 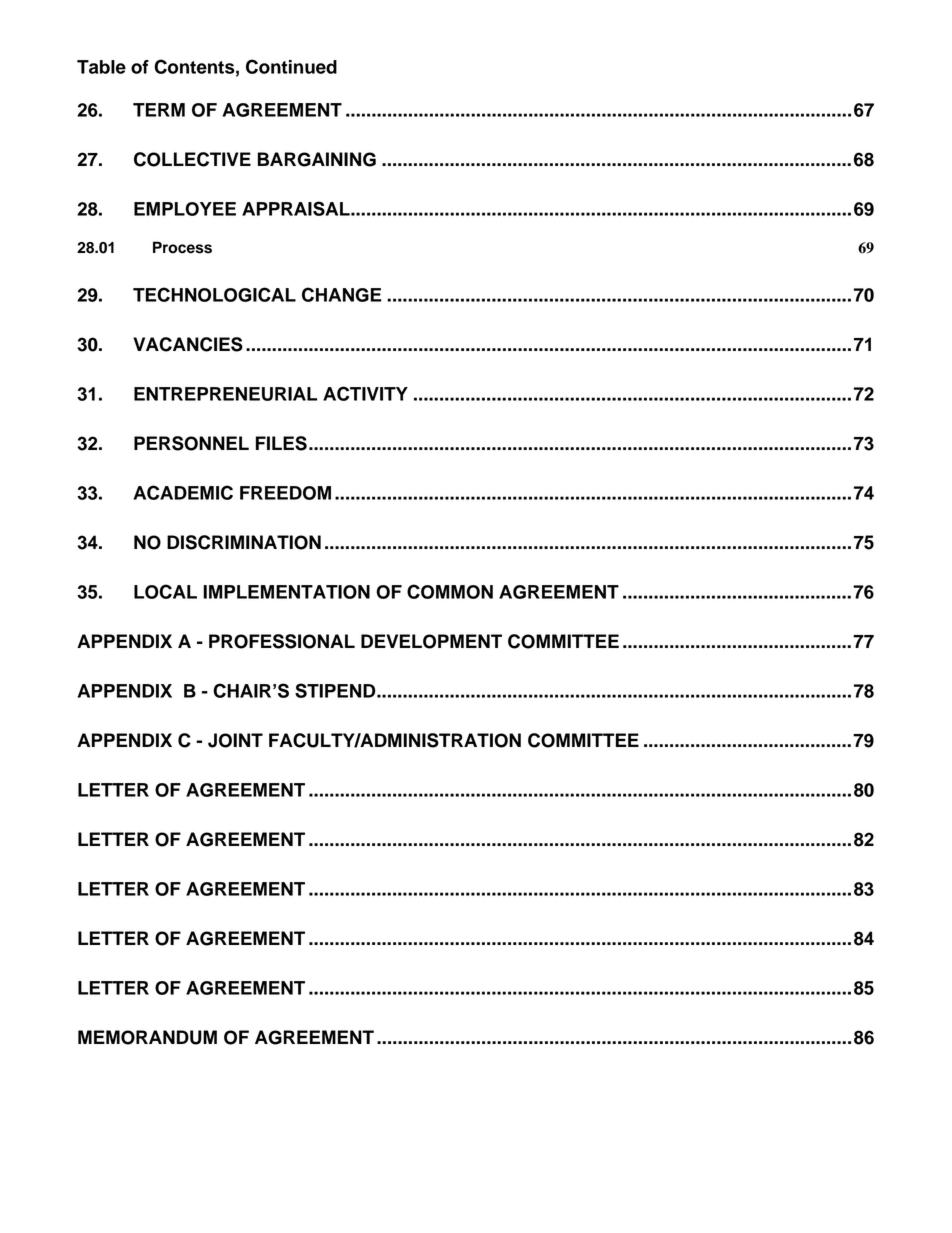 I want to click on COMMON, so click(x=450, y=591).
